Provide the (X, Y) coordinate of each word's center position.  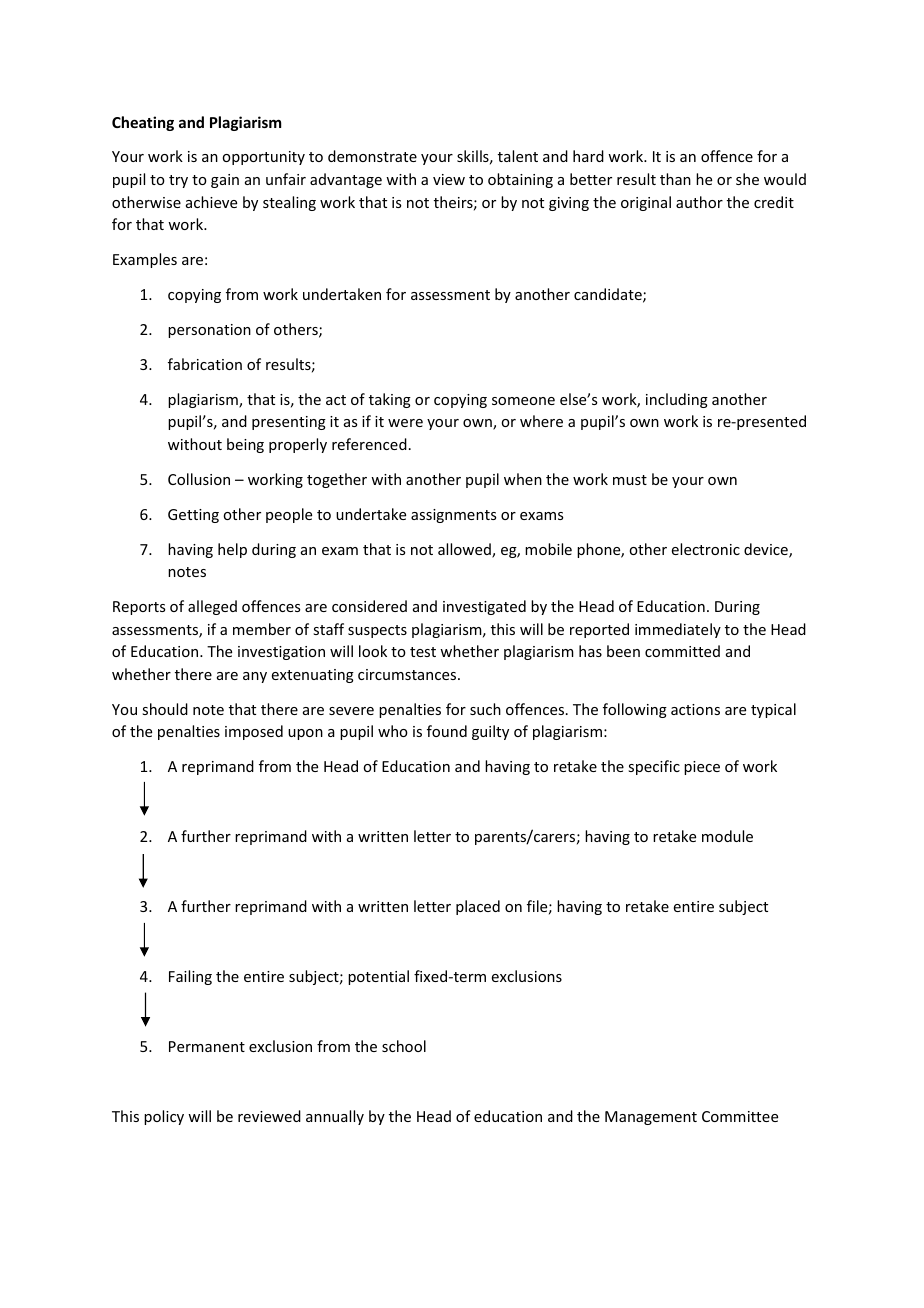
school (404, 1046)
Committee (740, 1116)
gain (225, 181)
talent (518, 156)
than (675, 179)
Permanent (207, 1046)
